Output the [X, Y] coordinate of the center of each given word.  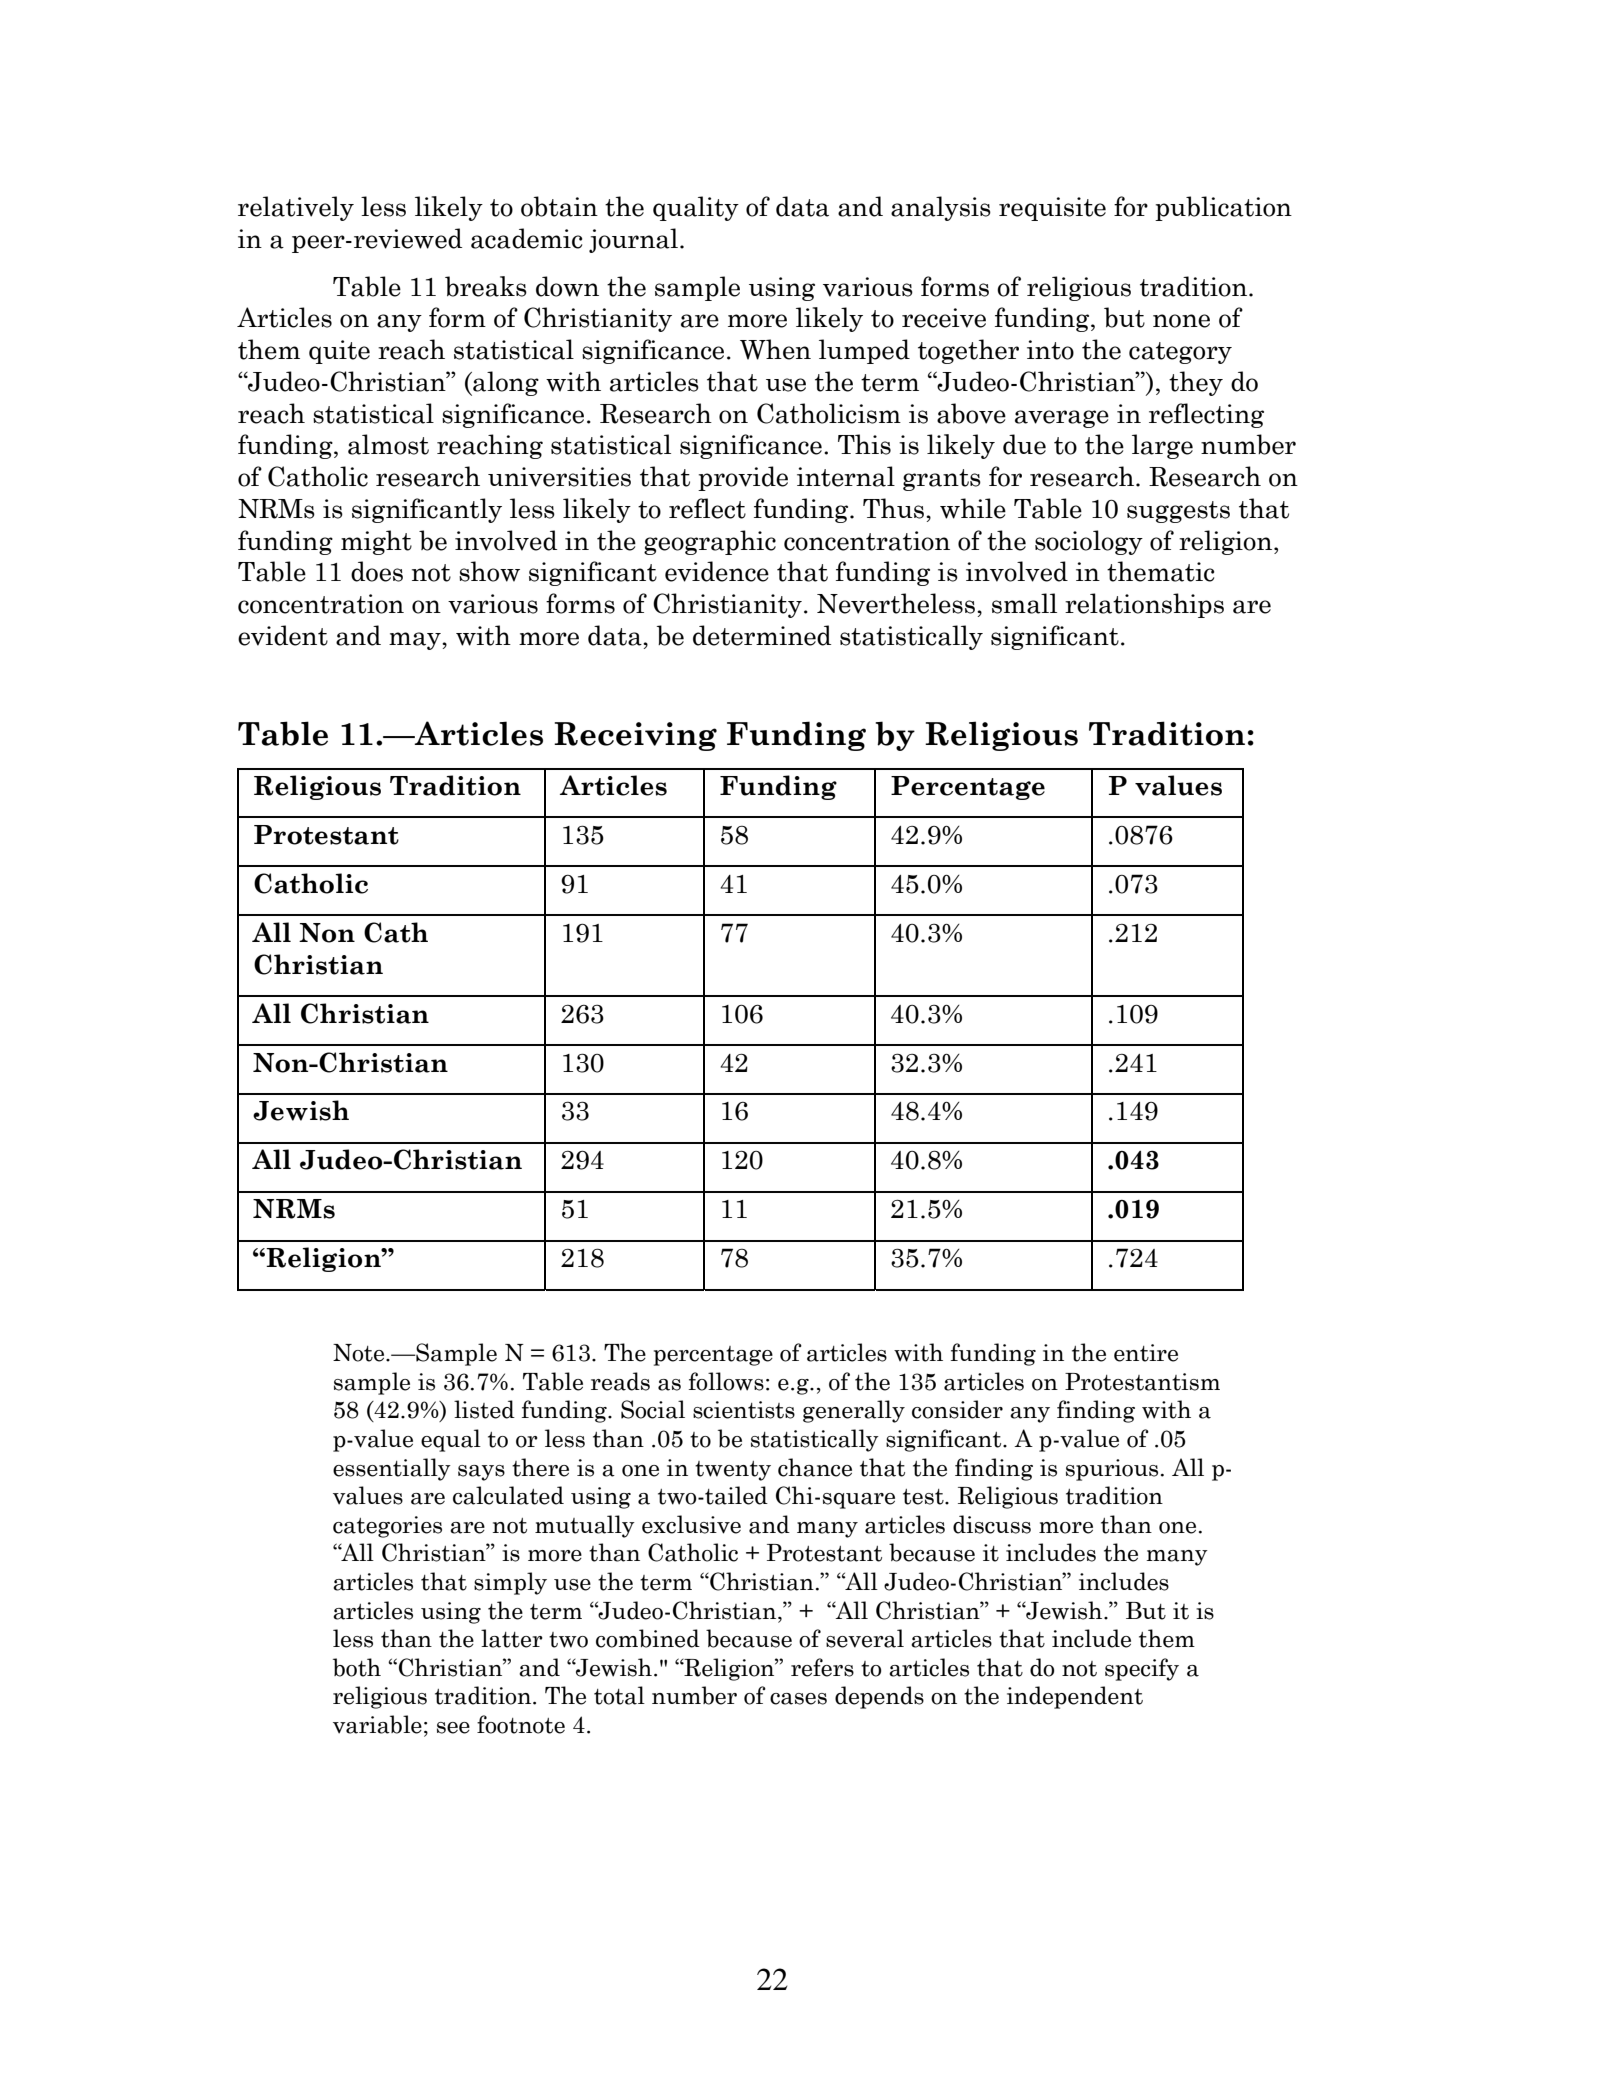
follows [726, 1381]
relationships [1144, 605]
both [357, 1667]
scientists [744, 1410]
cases [798, 1699]
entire [1146, 1353]
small [1024, 603]
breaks [486, 286]
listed [484, 1409]
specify [1142, 1669]
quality [696, 208]
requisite [1052, 209]
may [416, 641]
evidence [717, 571]
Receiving [635, 736]
